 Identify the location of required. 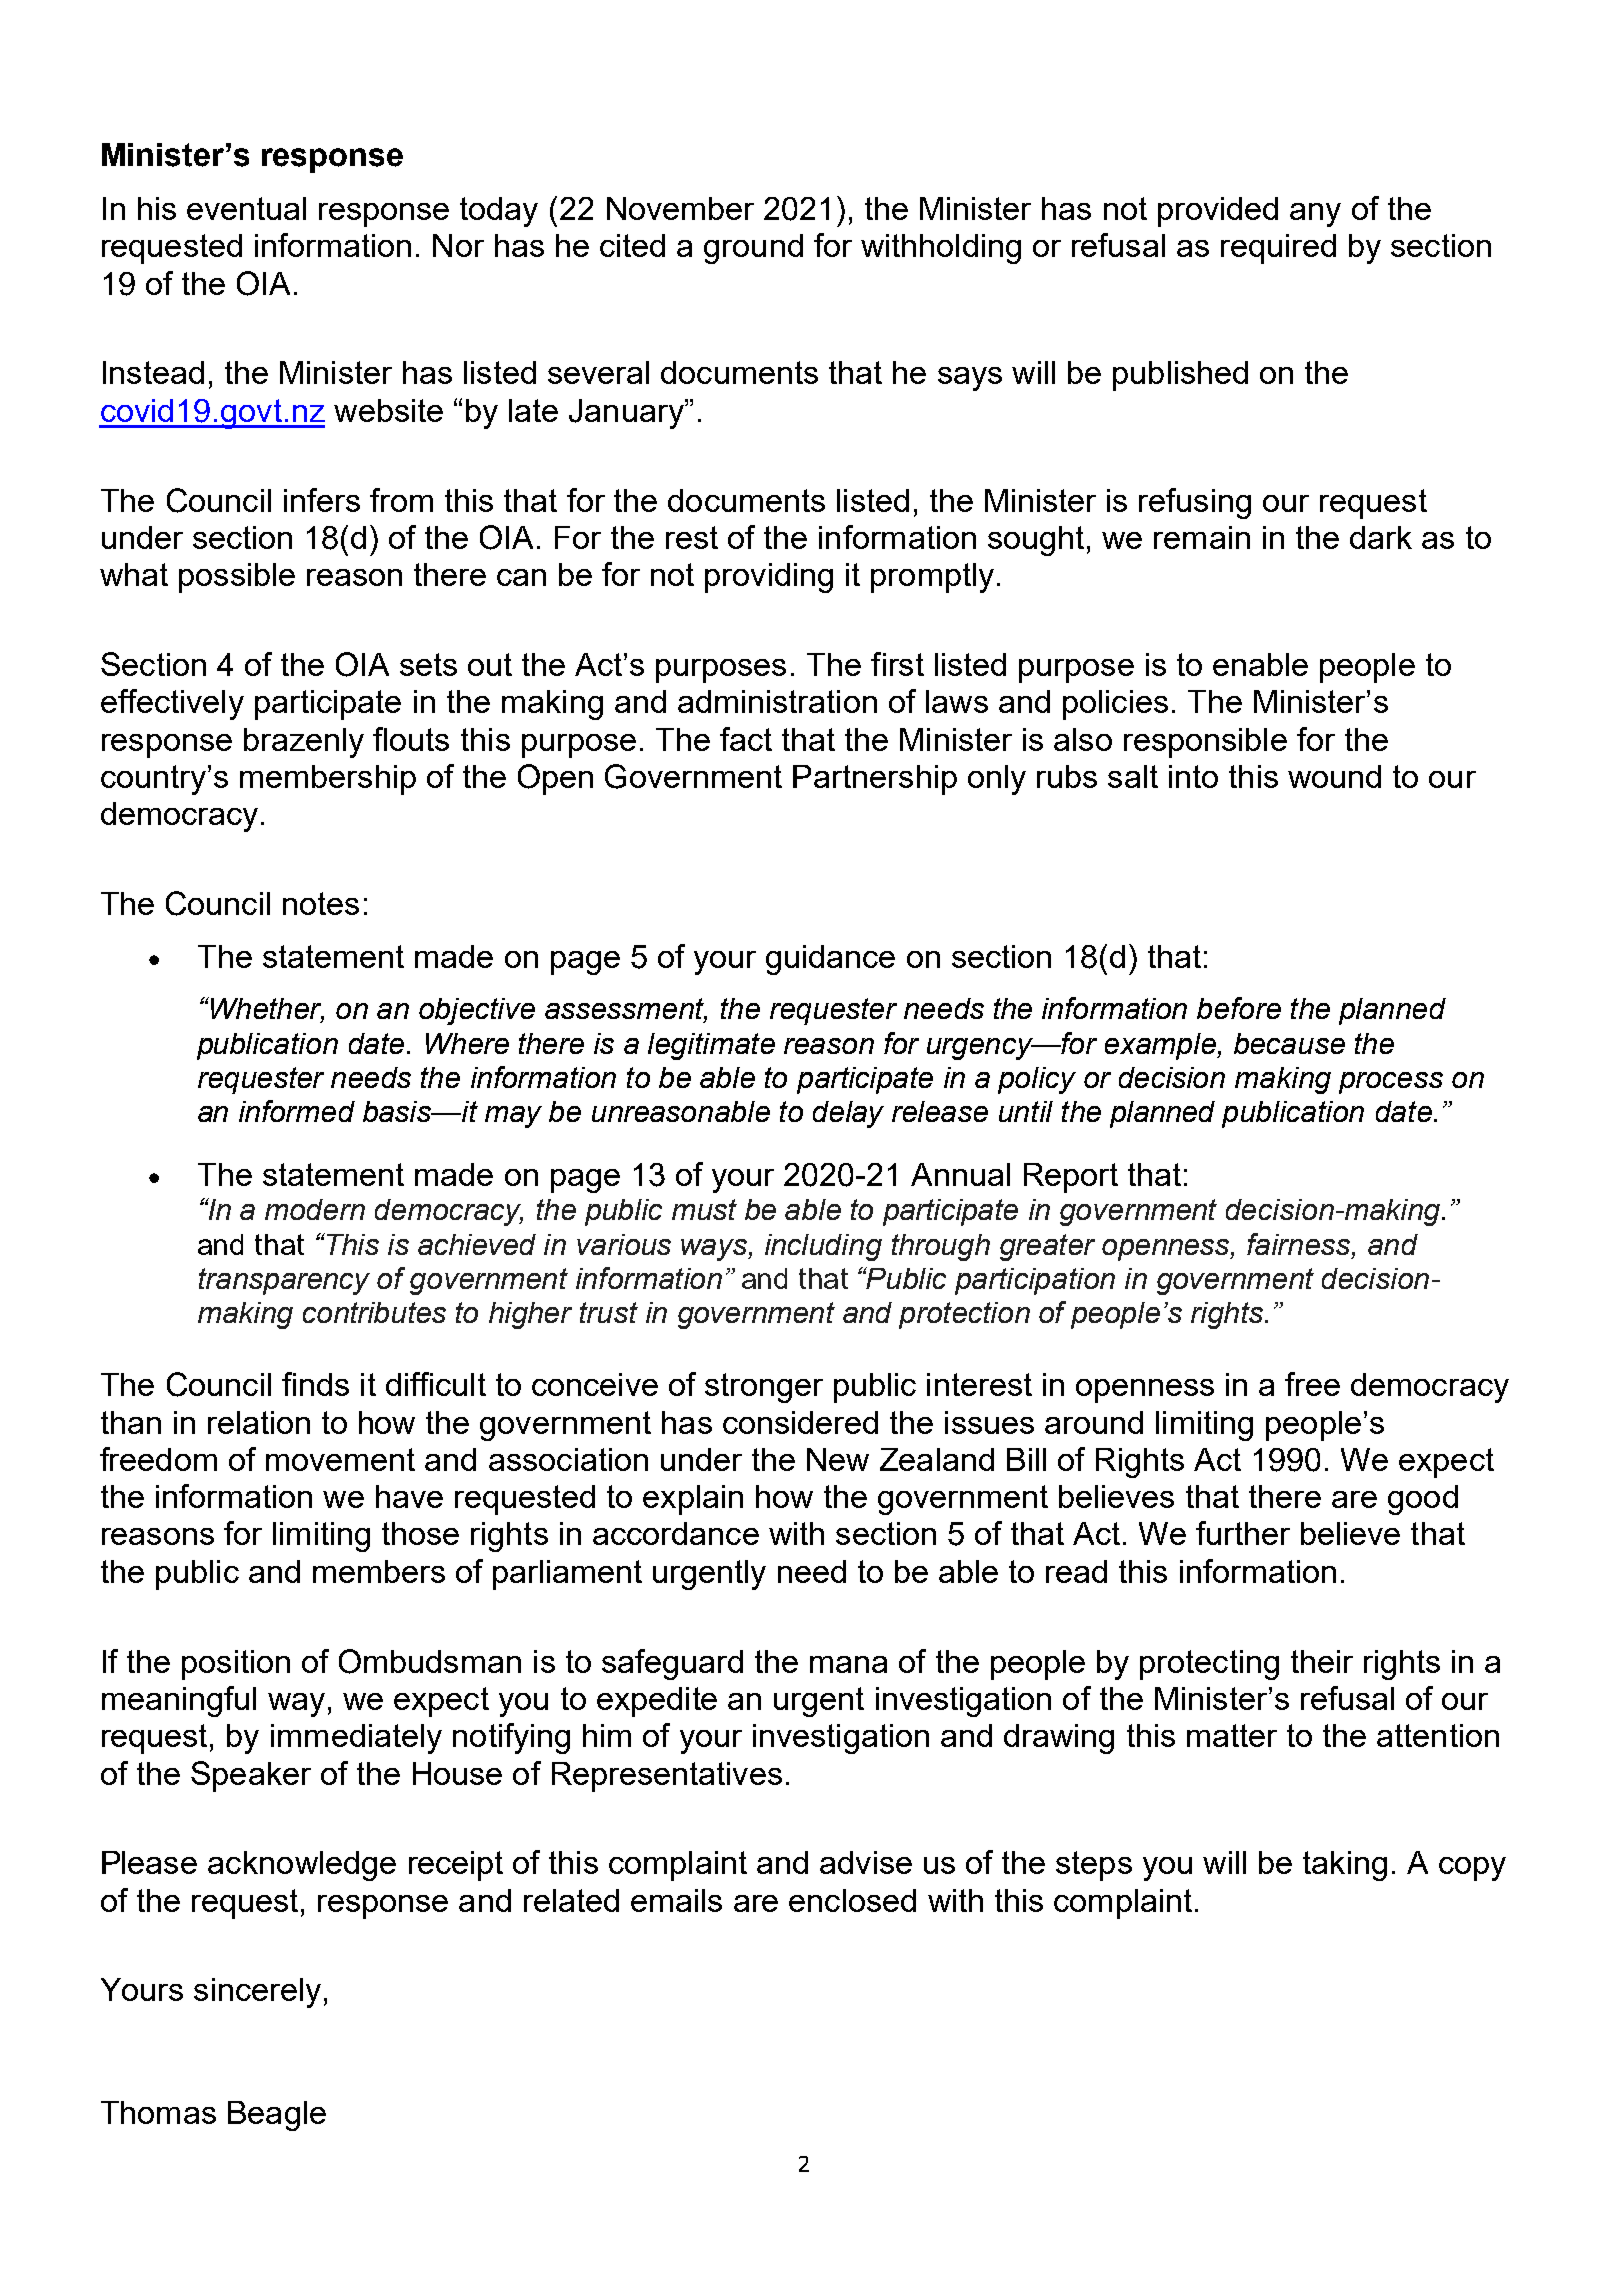
(1278, 249).
